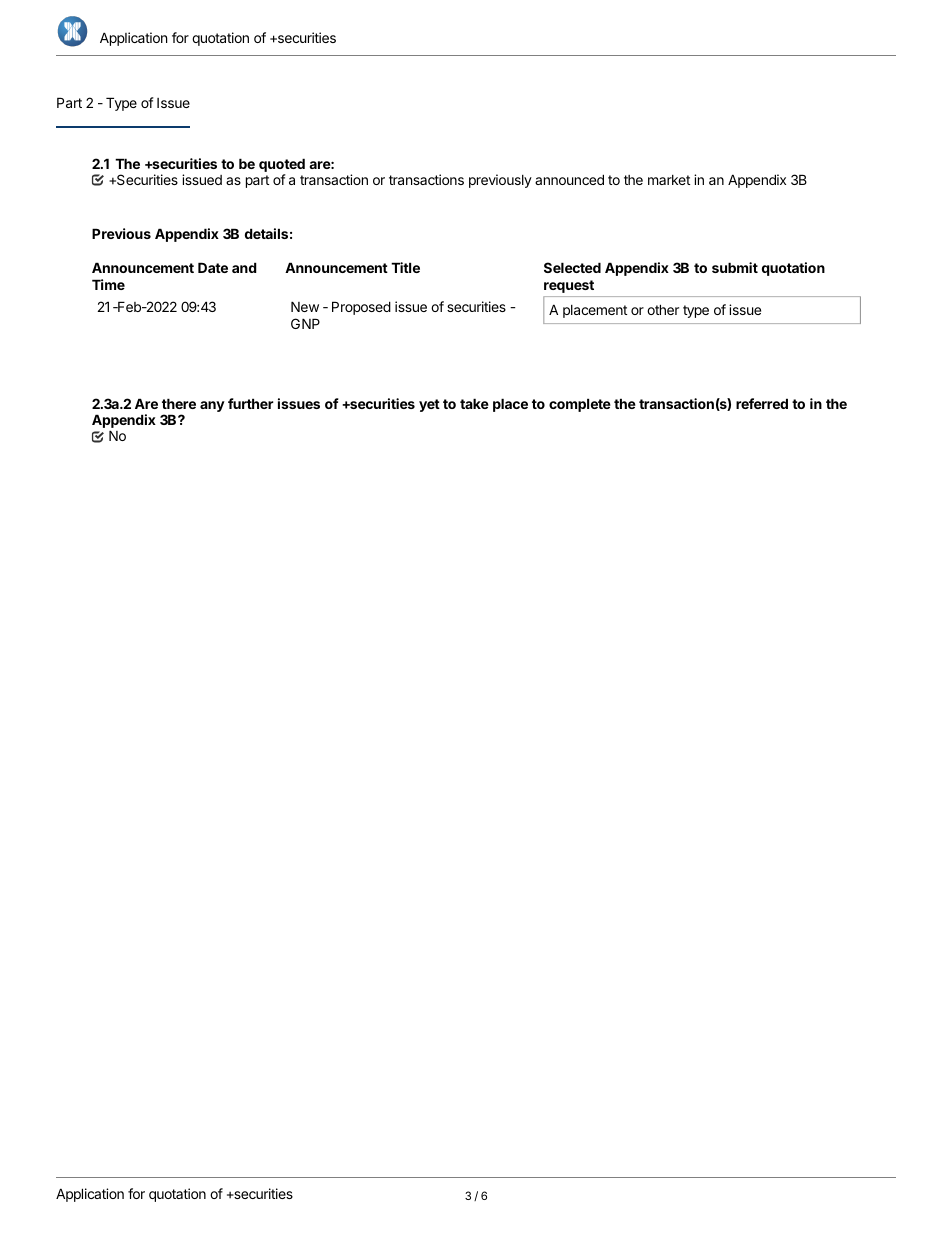 This screenshot has height=1233, width=952. What do you see at coordinates (669, 180) in the screenshot?
I see `market` at bounding box center [669, 180].
